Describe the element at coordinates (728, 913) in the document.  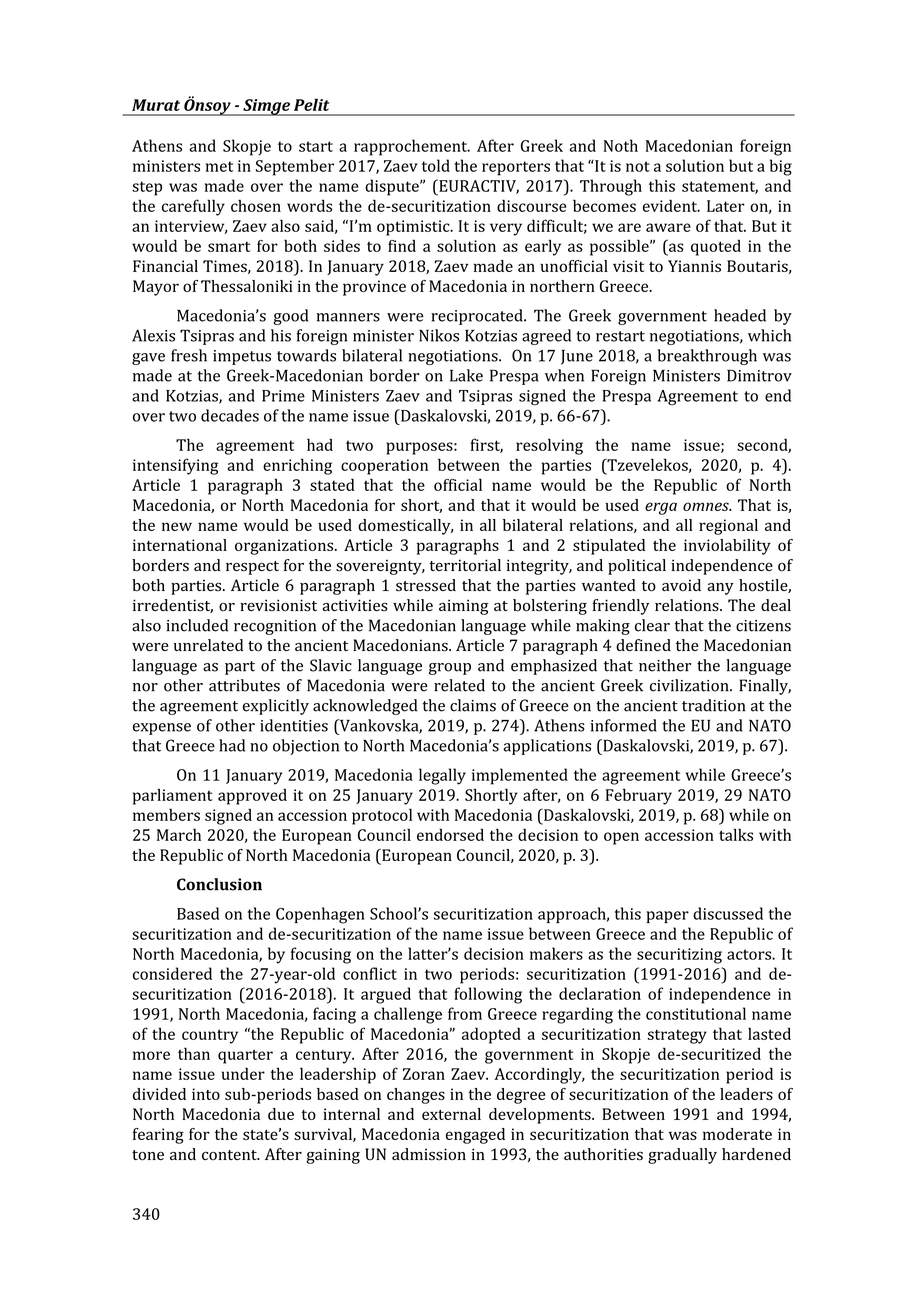
I see `discussed` at that location.
